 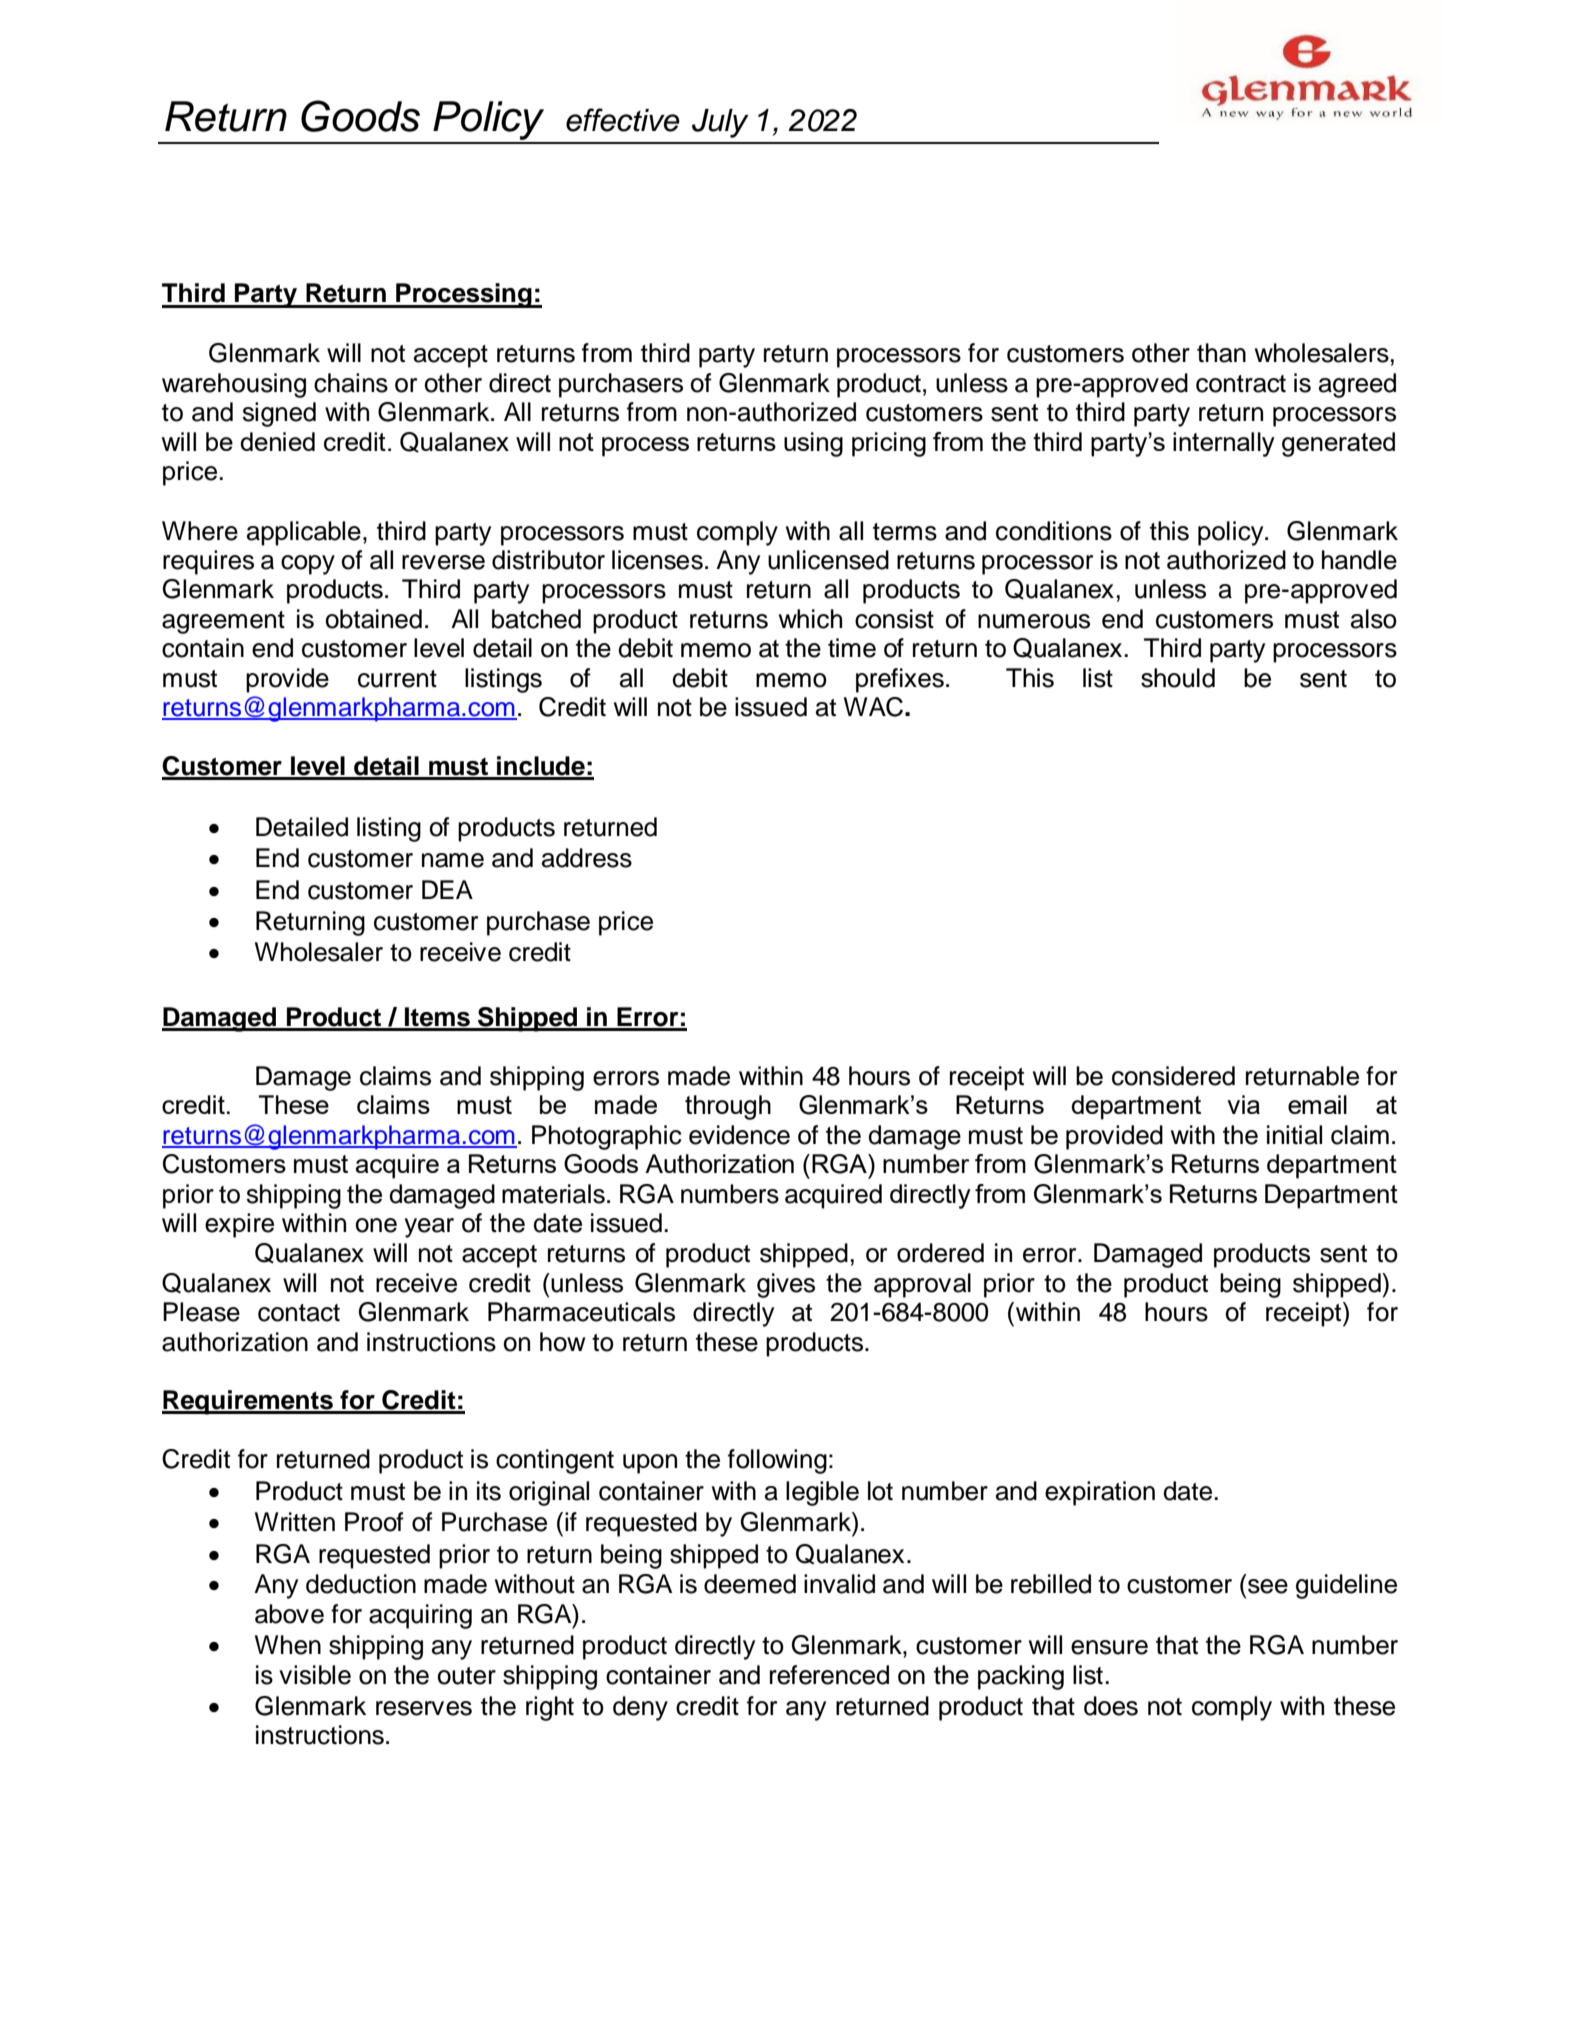 What do you see at coordinates (315, 1675) in the image?
I see `visible` at bounding box center [315, 1675].
